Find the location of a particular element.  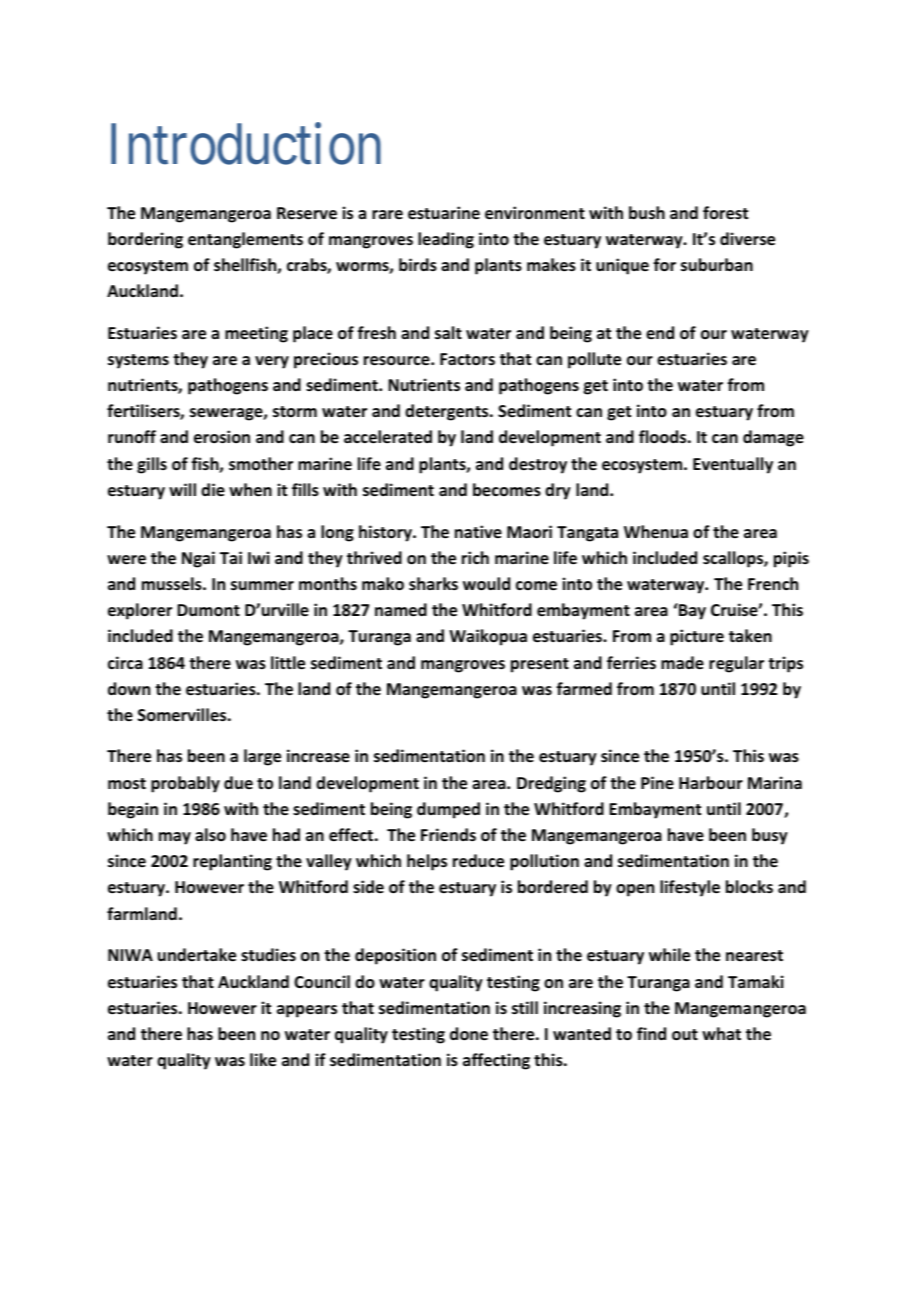

estuarine is located at coordinates (444, 213).
